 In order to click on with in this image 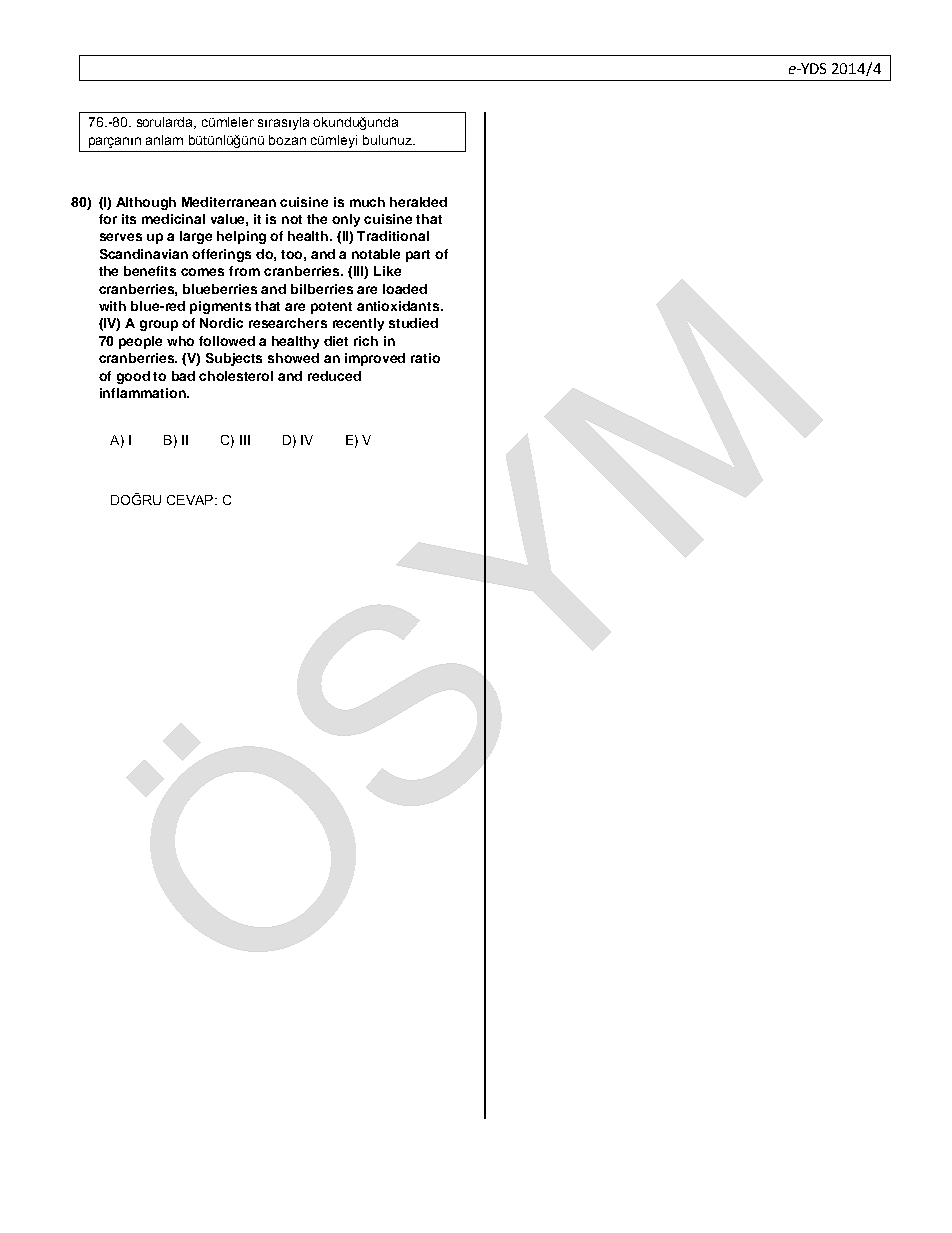, I will do `click(112, 306)`.
